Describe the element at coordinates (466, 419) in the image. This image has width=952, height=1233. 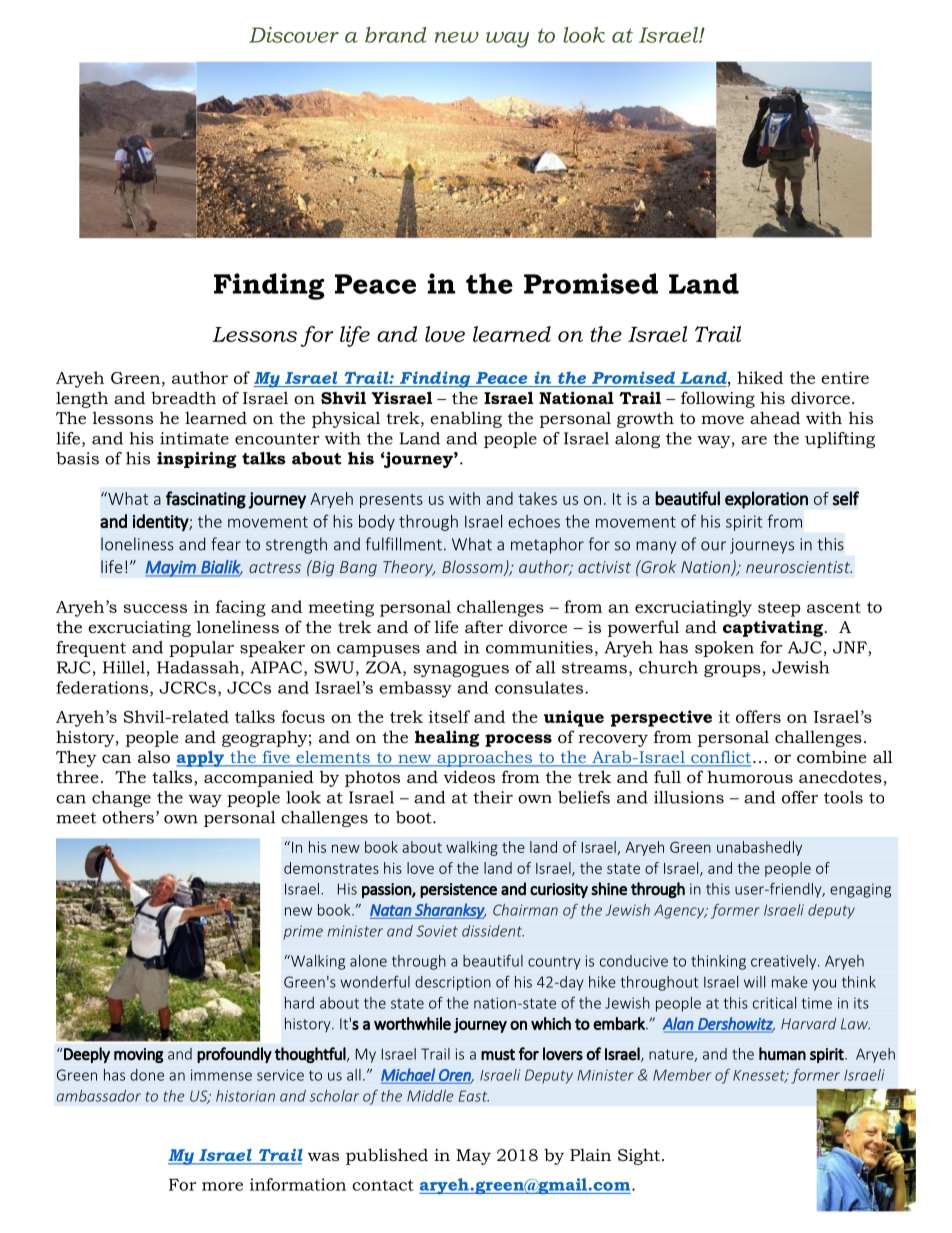
I see `enabling` at that location.
